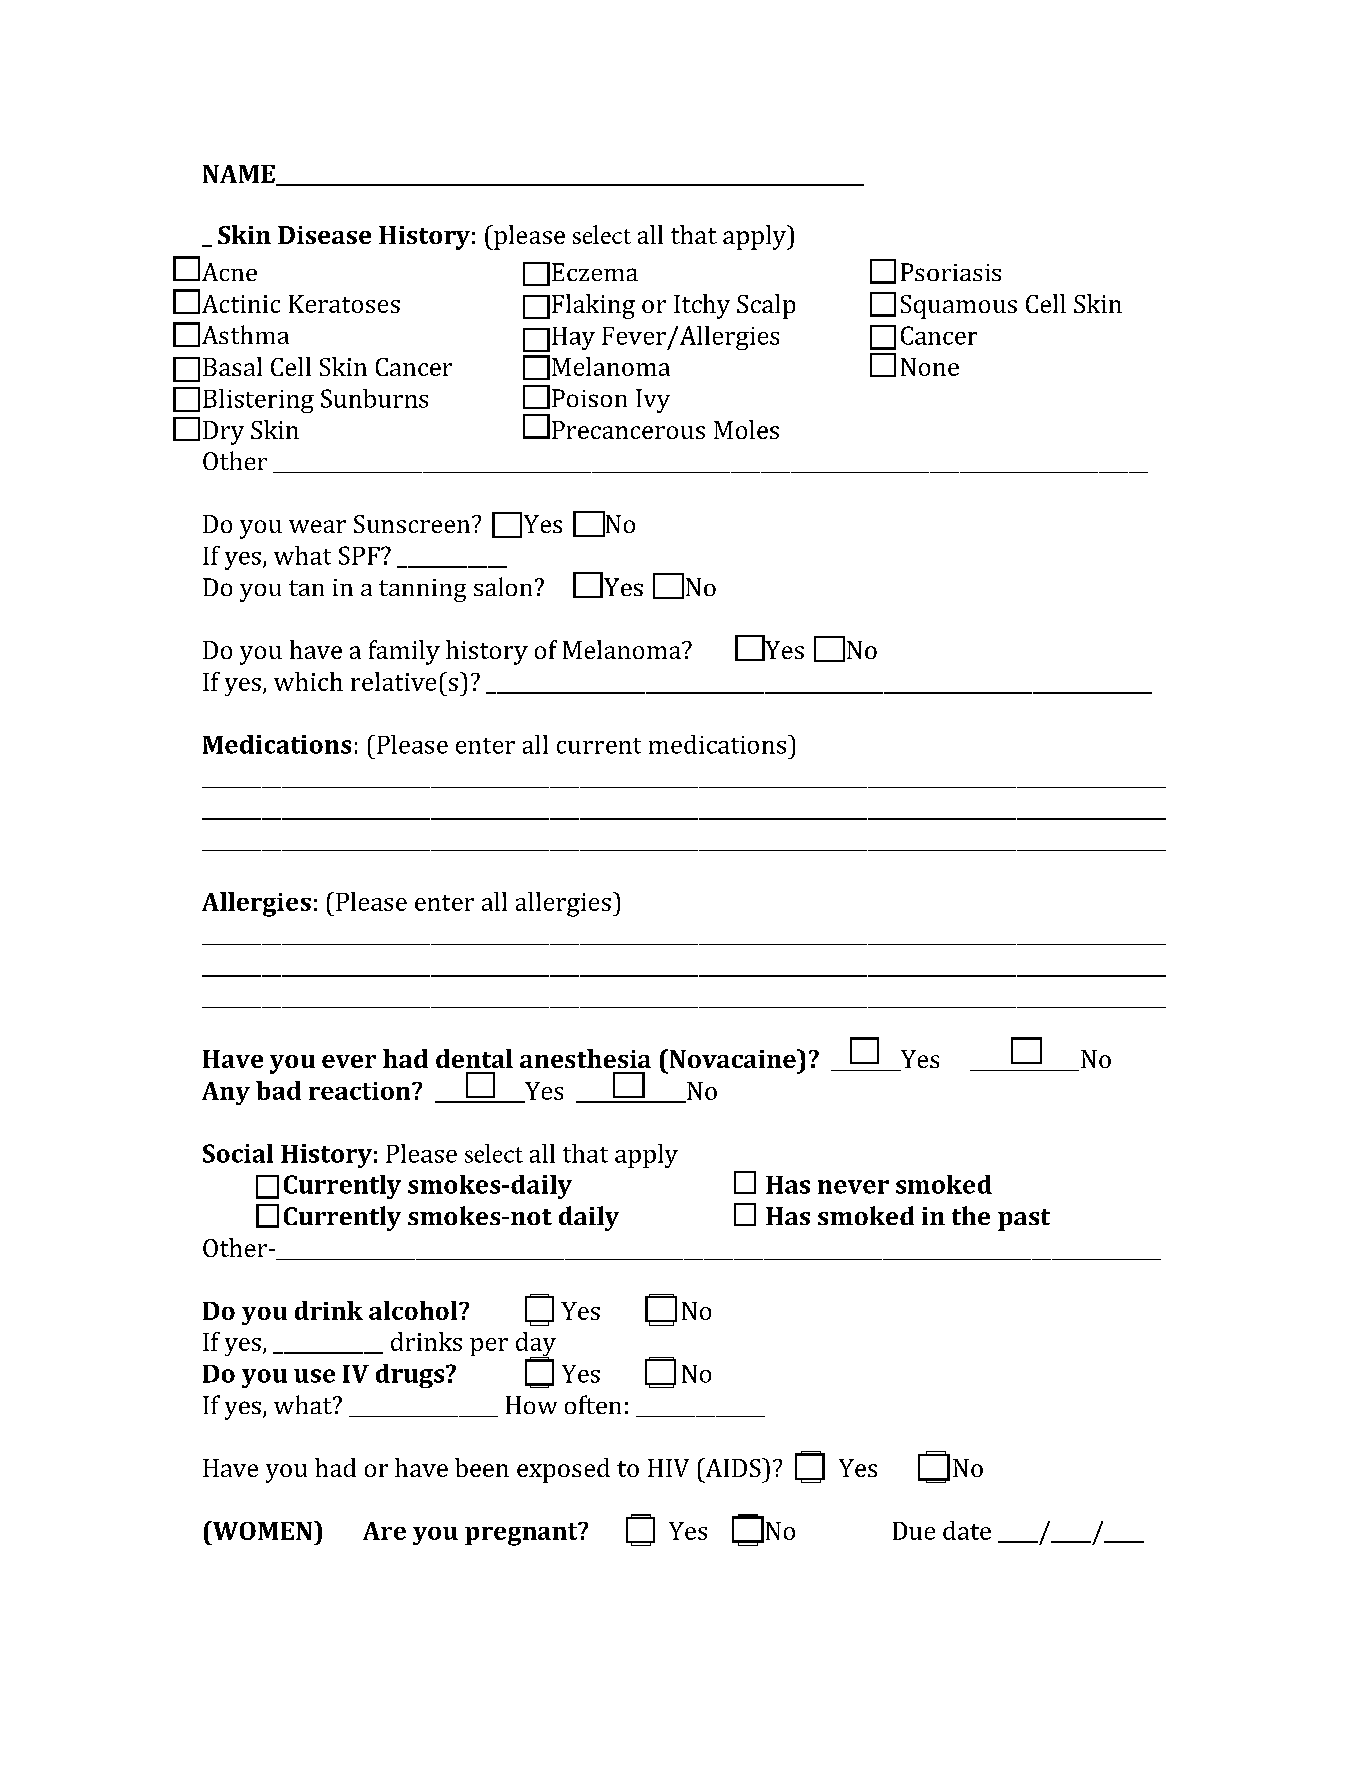 The image size is (1368, 1771). Describe the element at coordinates (503, 586) in the screenshot. I see `salon` at that location.
